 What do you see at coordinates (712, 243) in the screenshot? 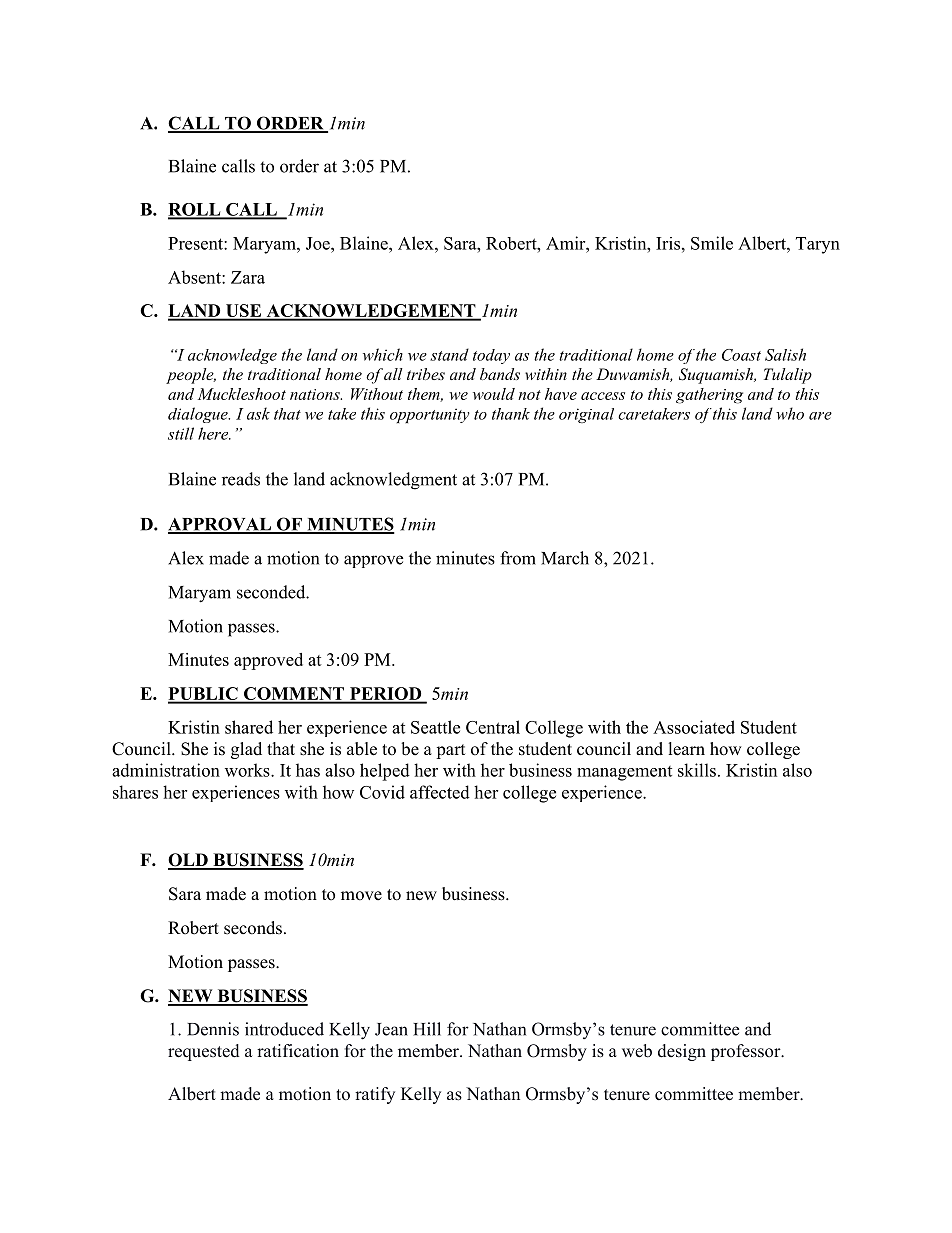
I see `Smile` at bounding box center [712, 243].
